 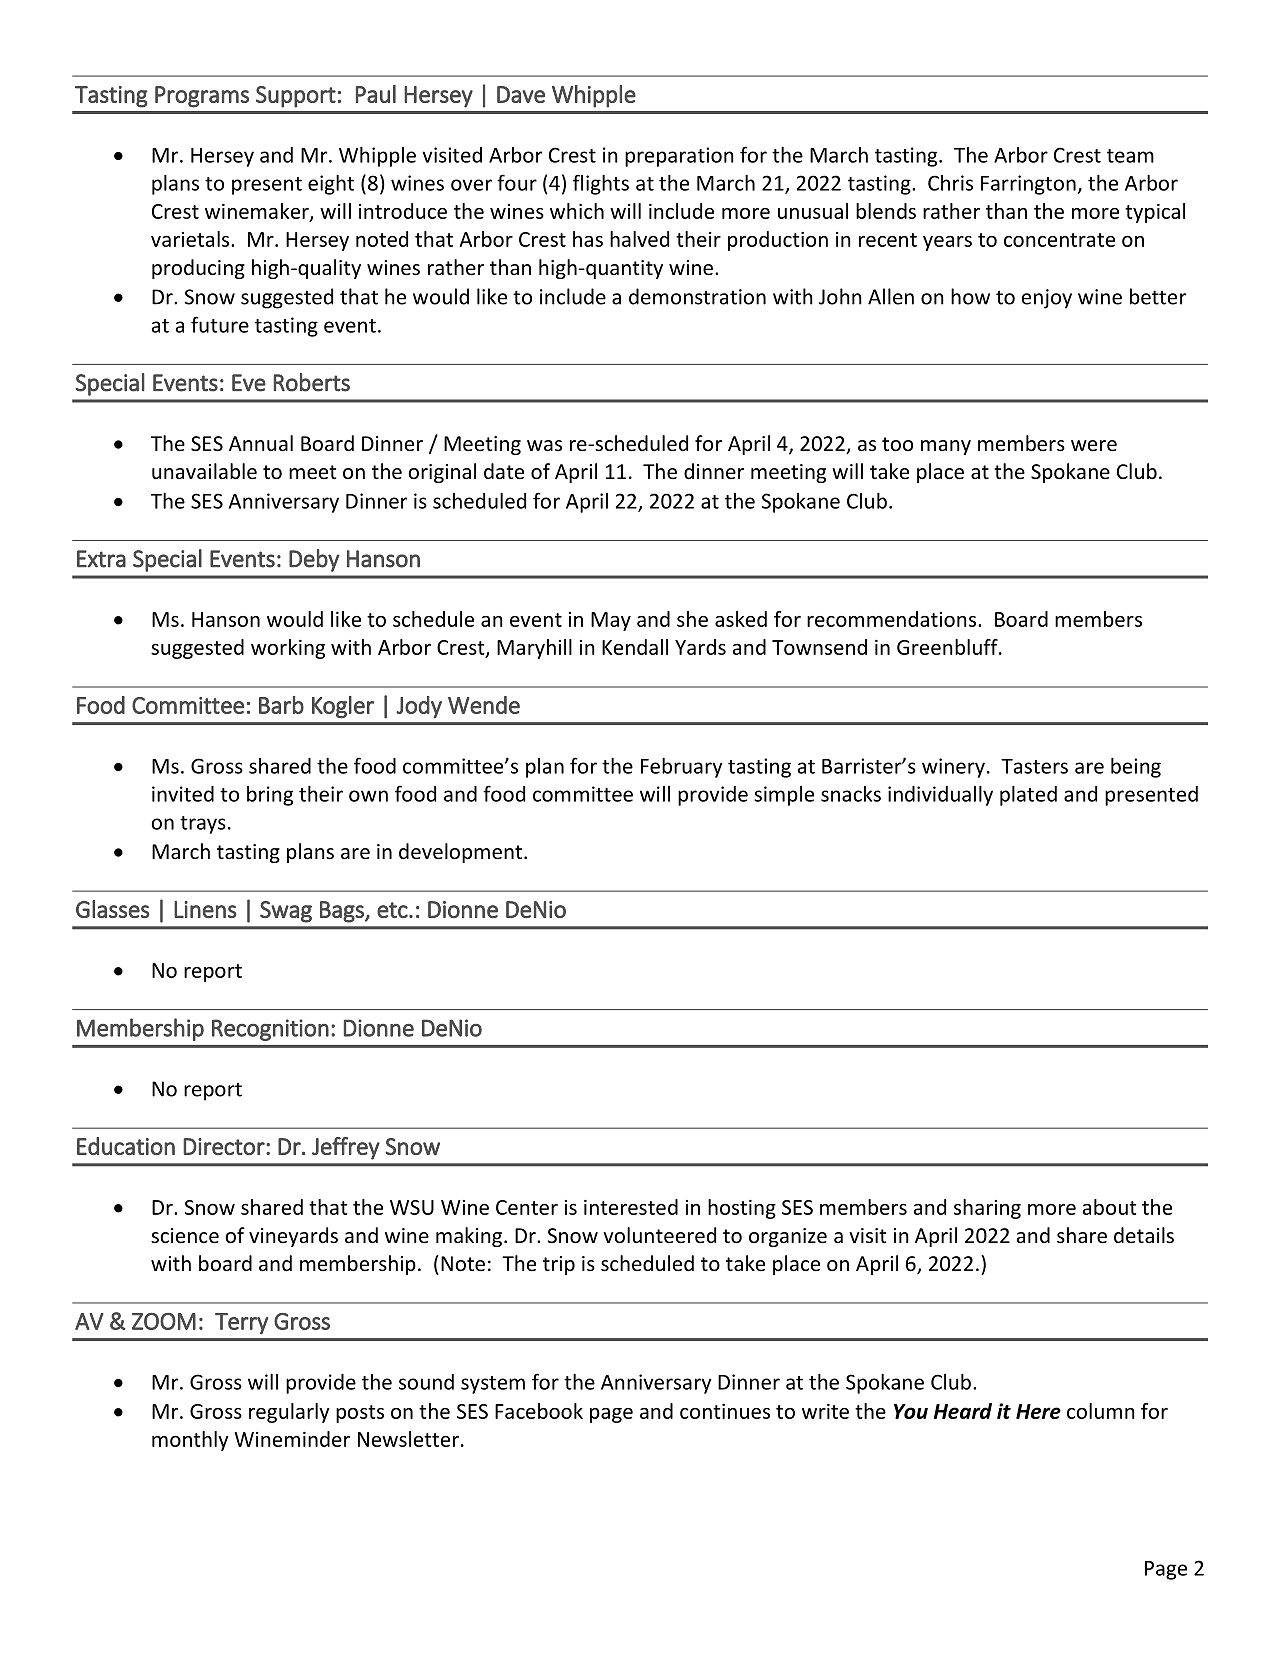 What do you see at coordinates (261, 443) in the image?
I see `Annual` at bounding box center [261, 443].
